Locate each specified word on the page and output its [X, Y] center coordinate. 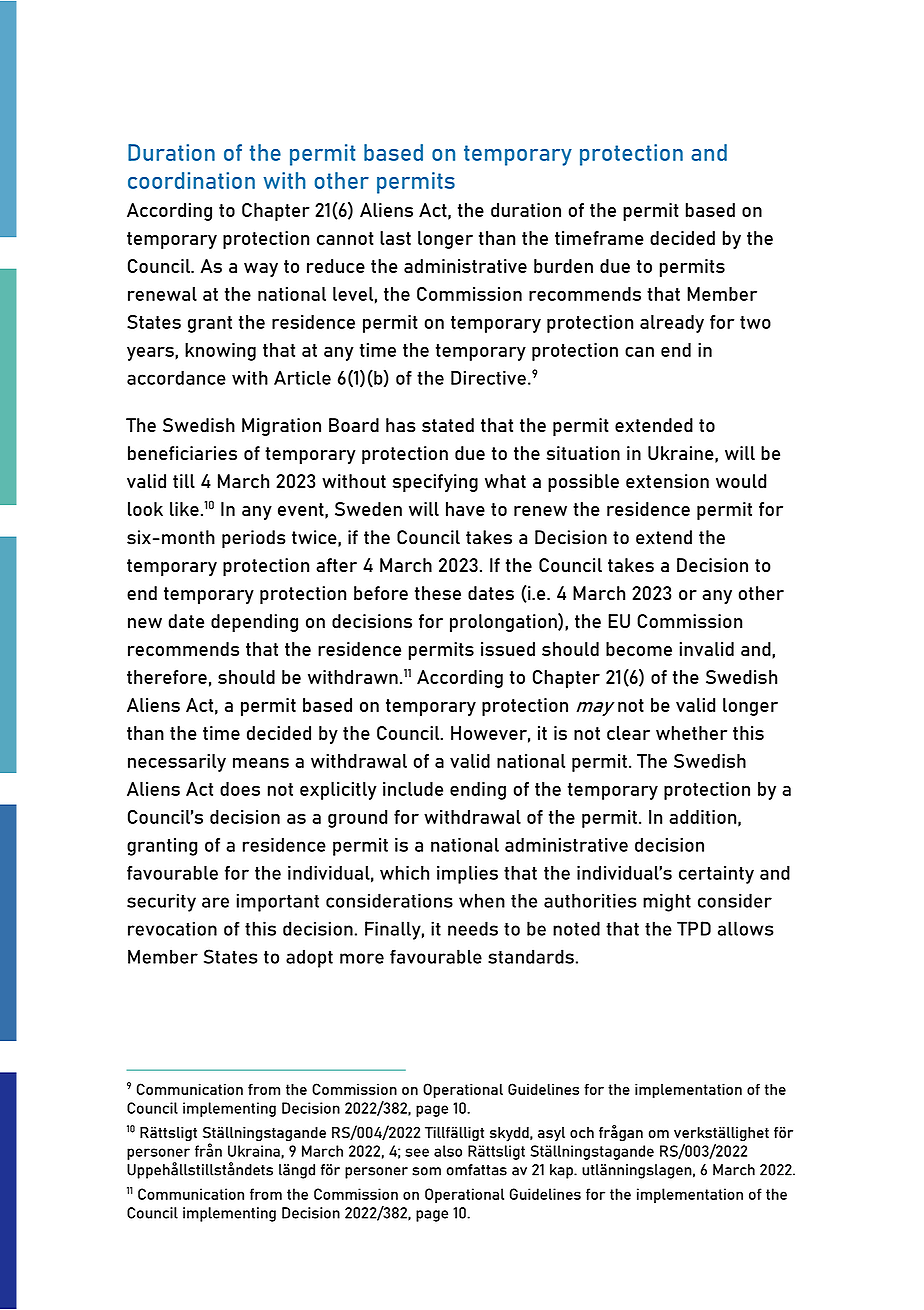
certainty [716, 875]
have [465, 509]
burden [563, 266]
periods [253, 539]
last [395, 238]
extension [667, 481]
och [582, 1132]
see [417, 1152]
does [240, 789]
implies [467, 875]
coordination [191, 180]
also [448, 1151]
